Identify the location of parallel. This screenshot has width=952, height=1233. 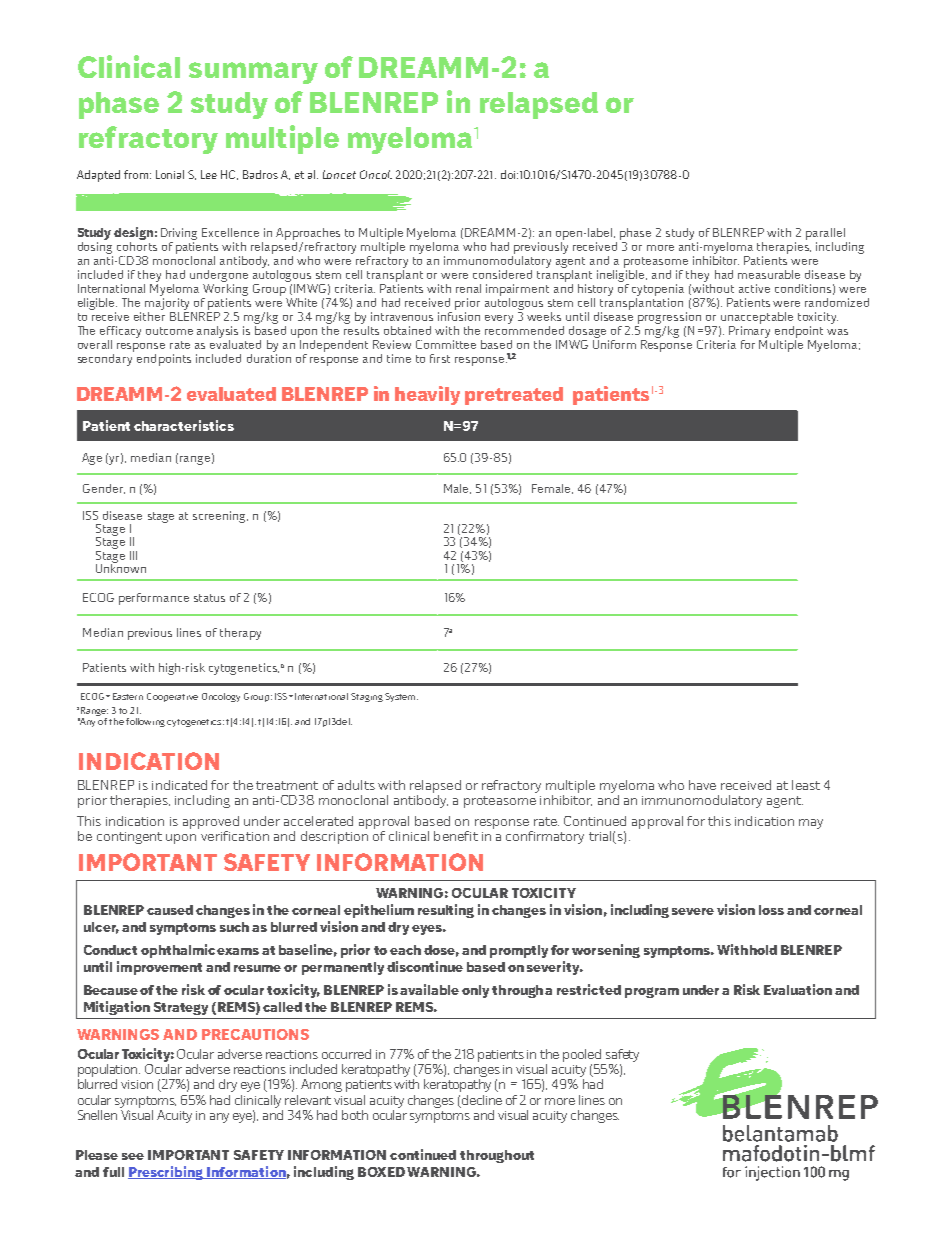
(825, 234).
